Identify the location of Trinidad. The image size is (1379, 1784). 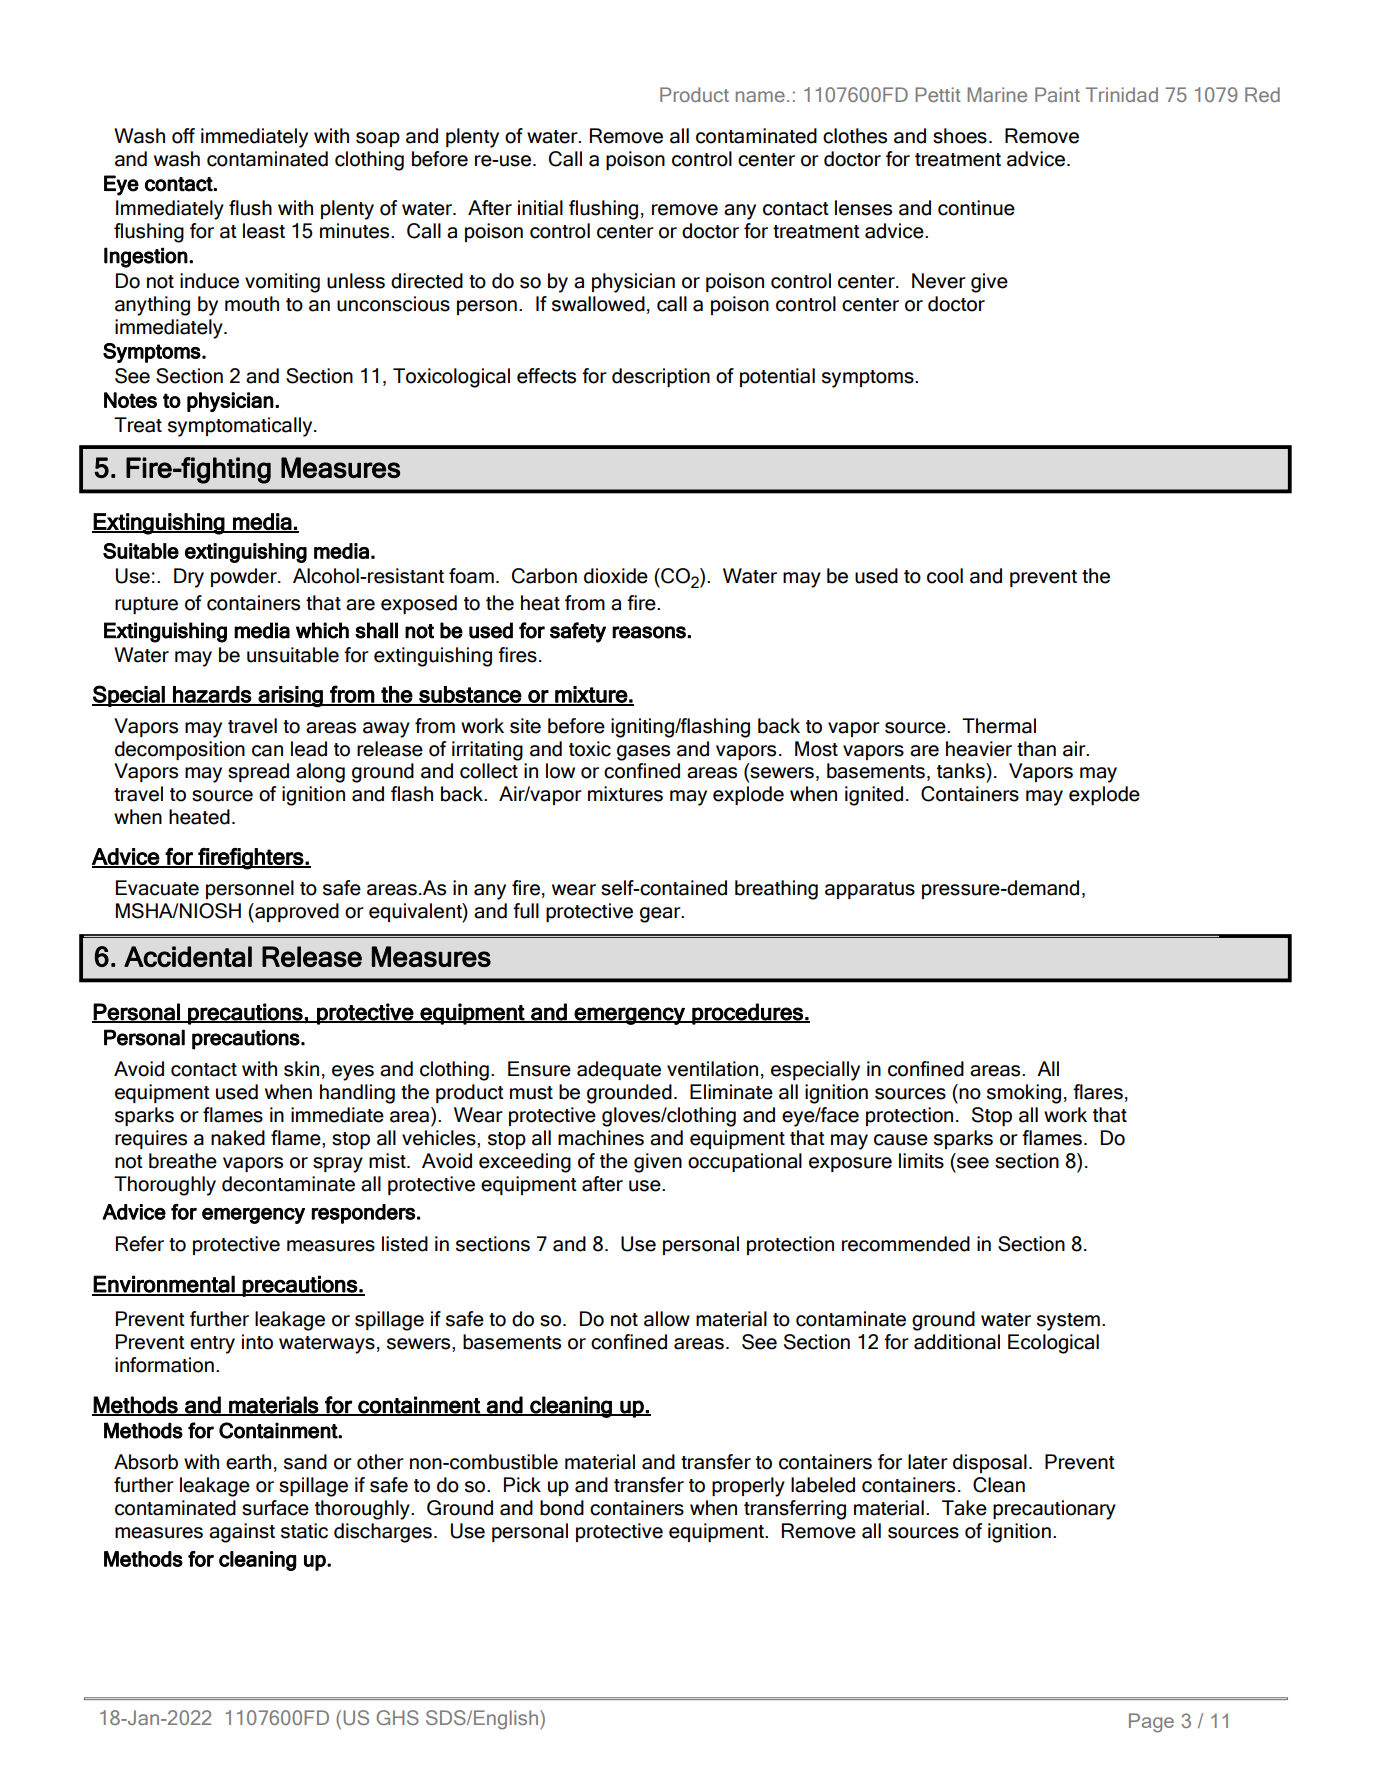
(1122, 94).
